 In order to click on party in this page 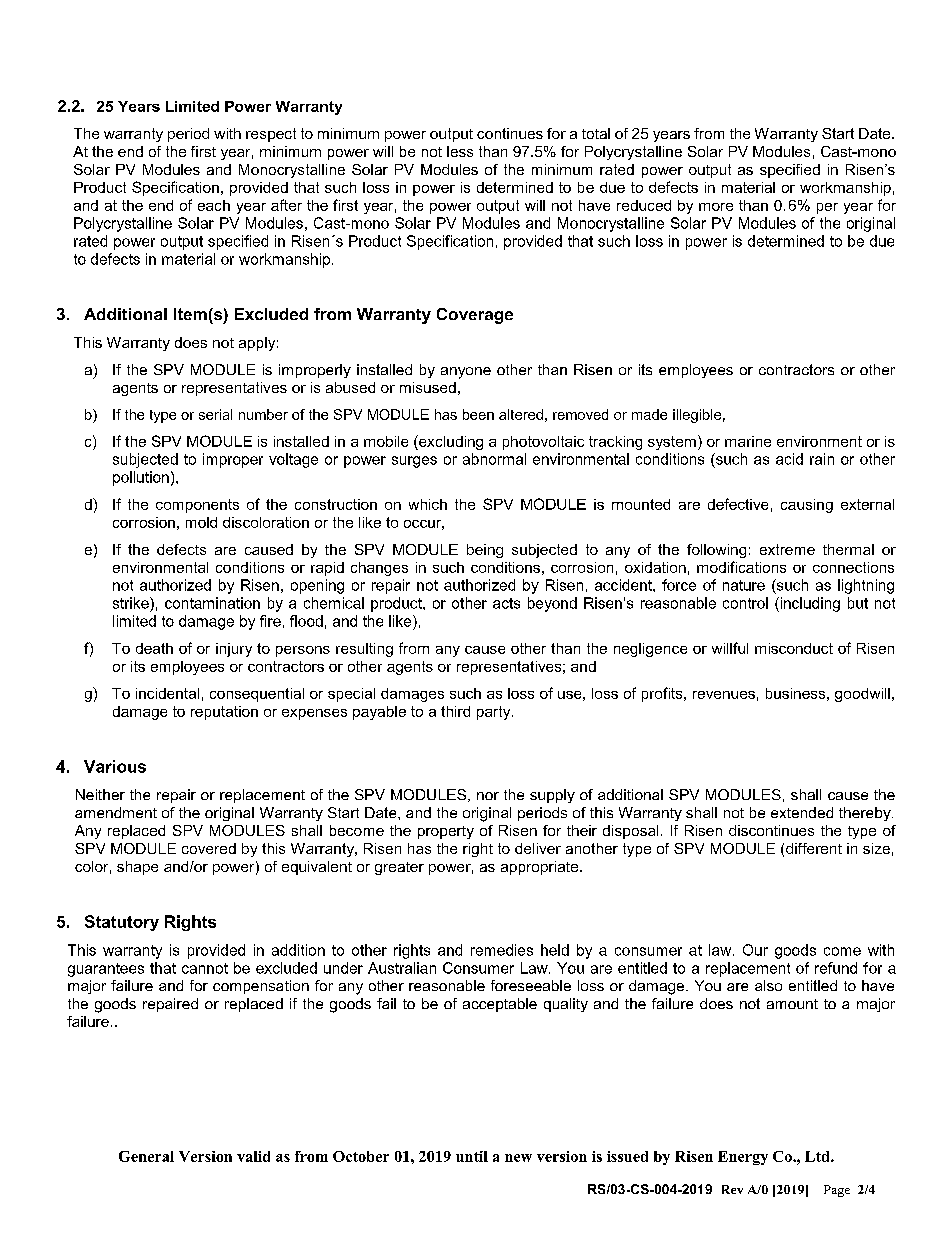, I will do `click(495, 713)`.
